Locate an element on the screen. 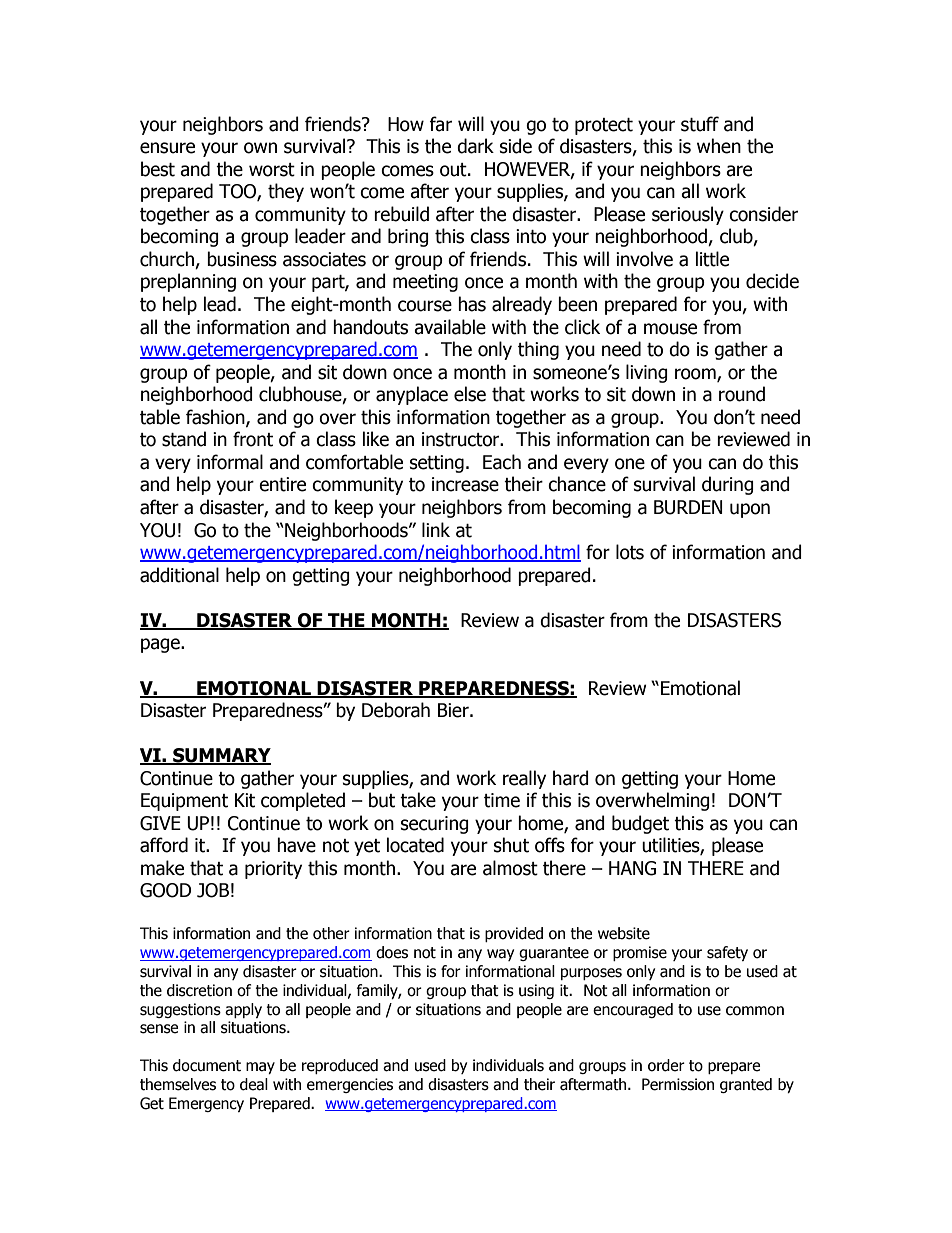 The width and height of the screenshot is (952, 1233). Kit is located at coordinates (245, 800).
